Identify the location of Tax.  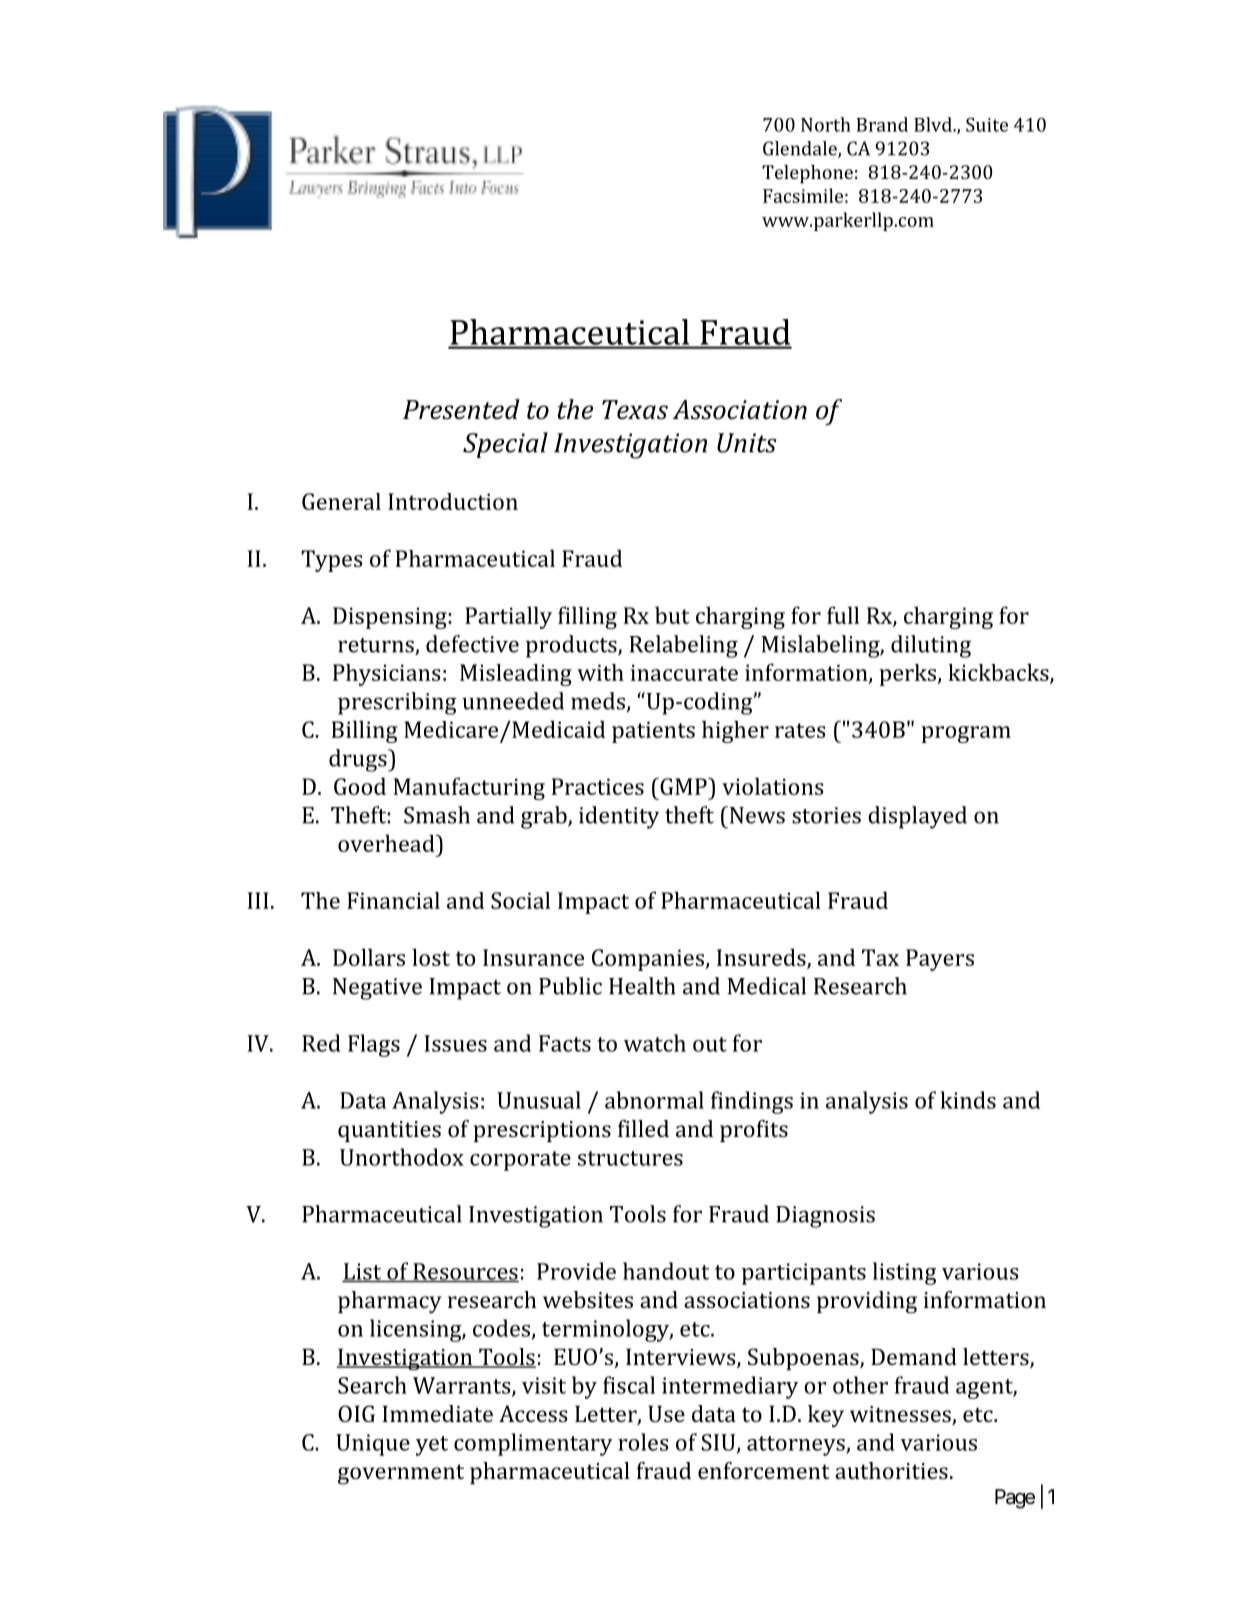
(880, 957).
